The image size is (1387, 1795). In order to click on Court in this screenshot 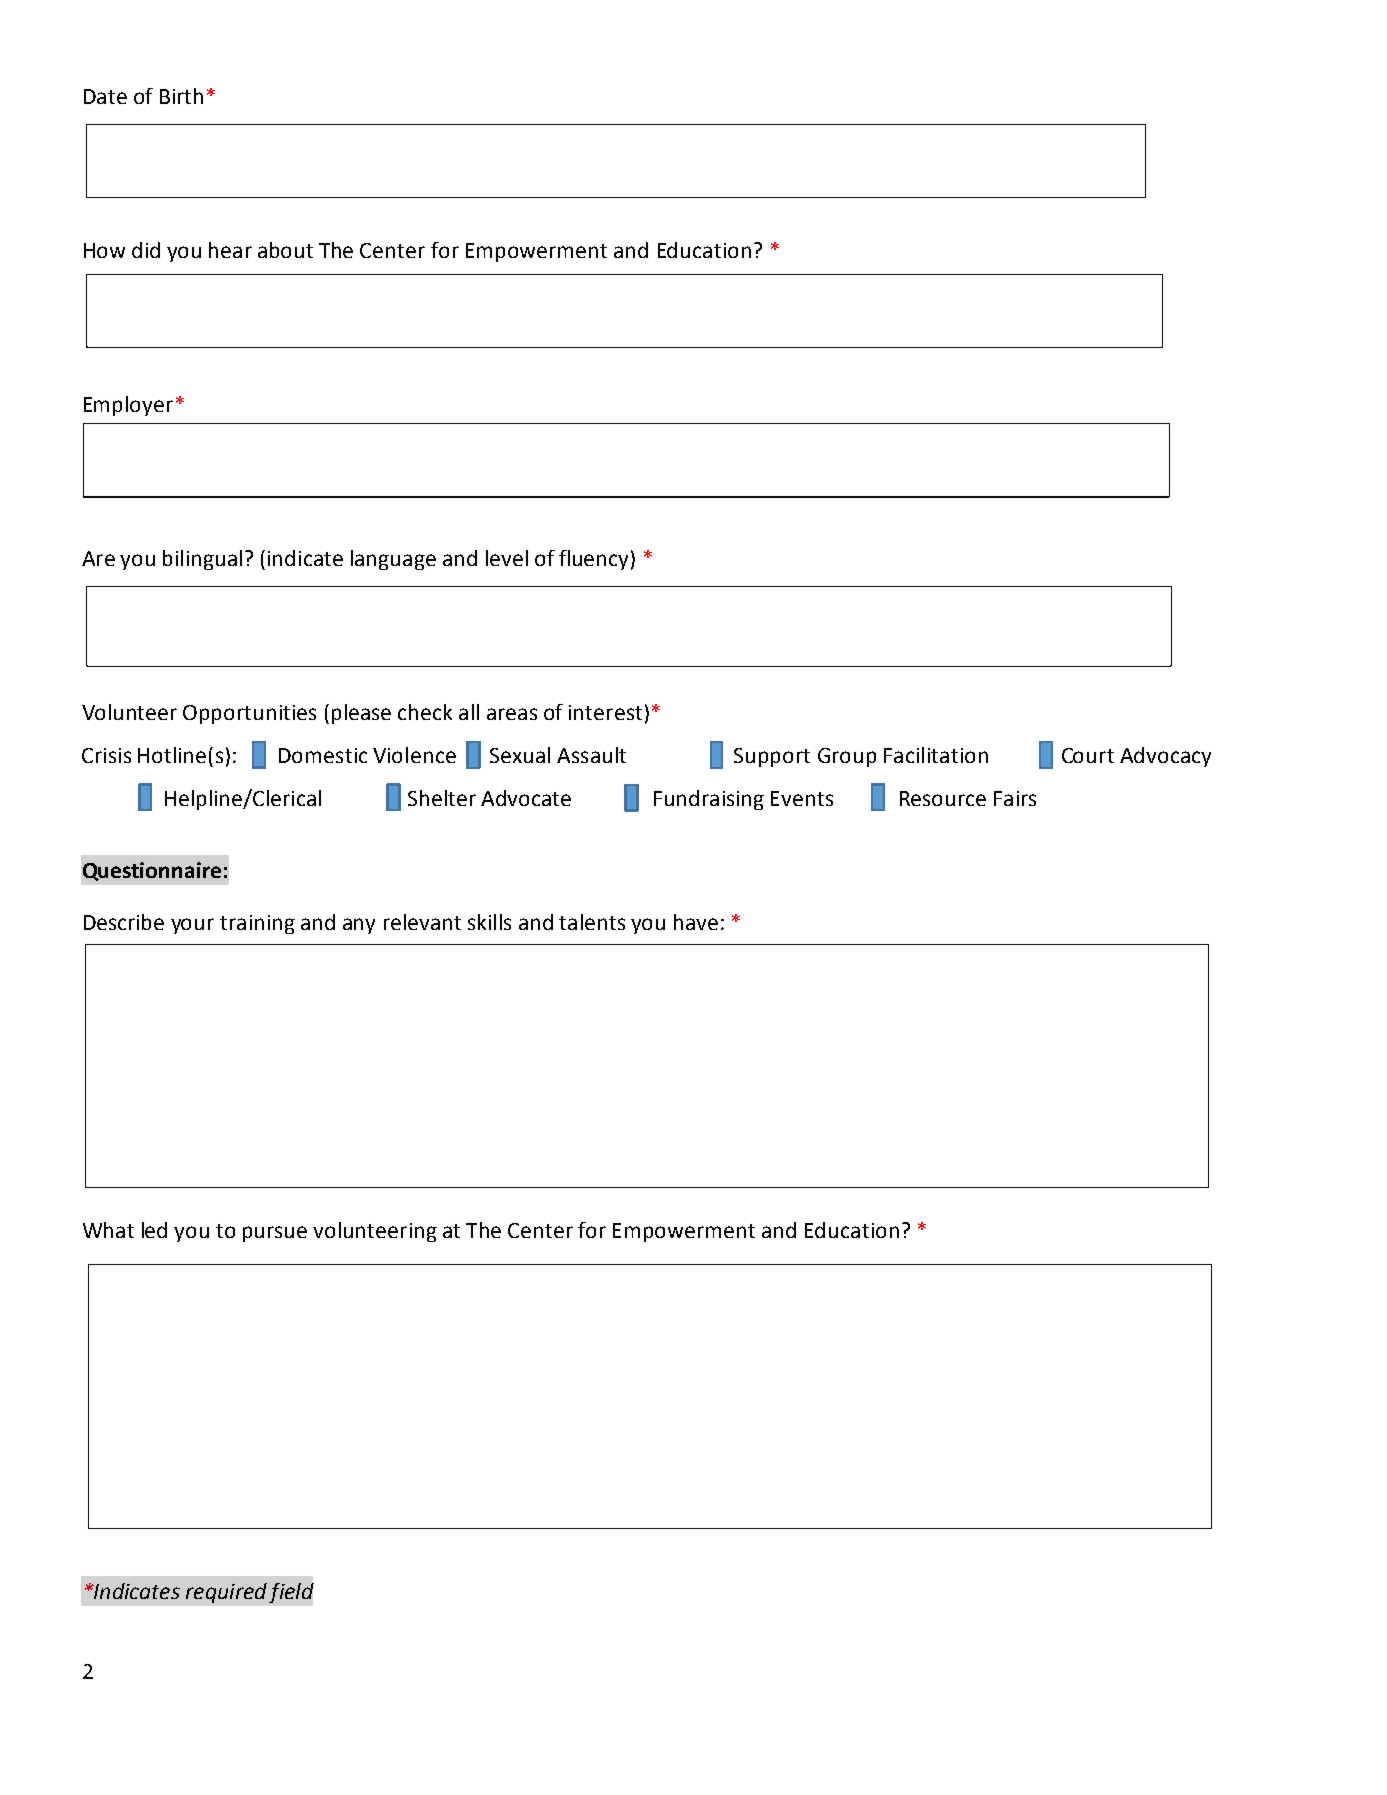, I will do `click(1088, 755)`.
